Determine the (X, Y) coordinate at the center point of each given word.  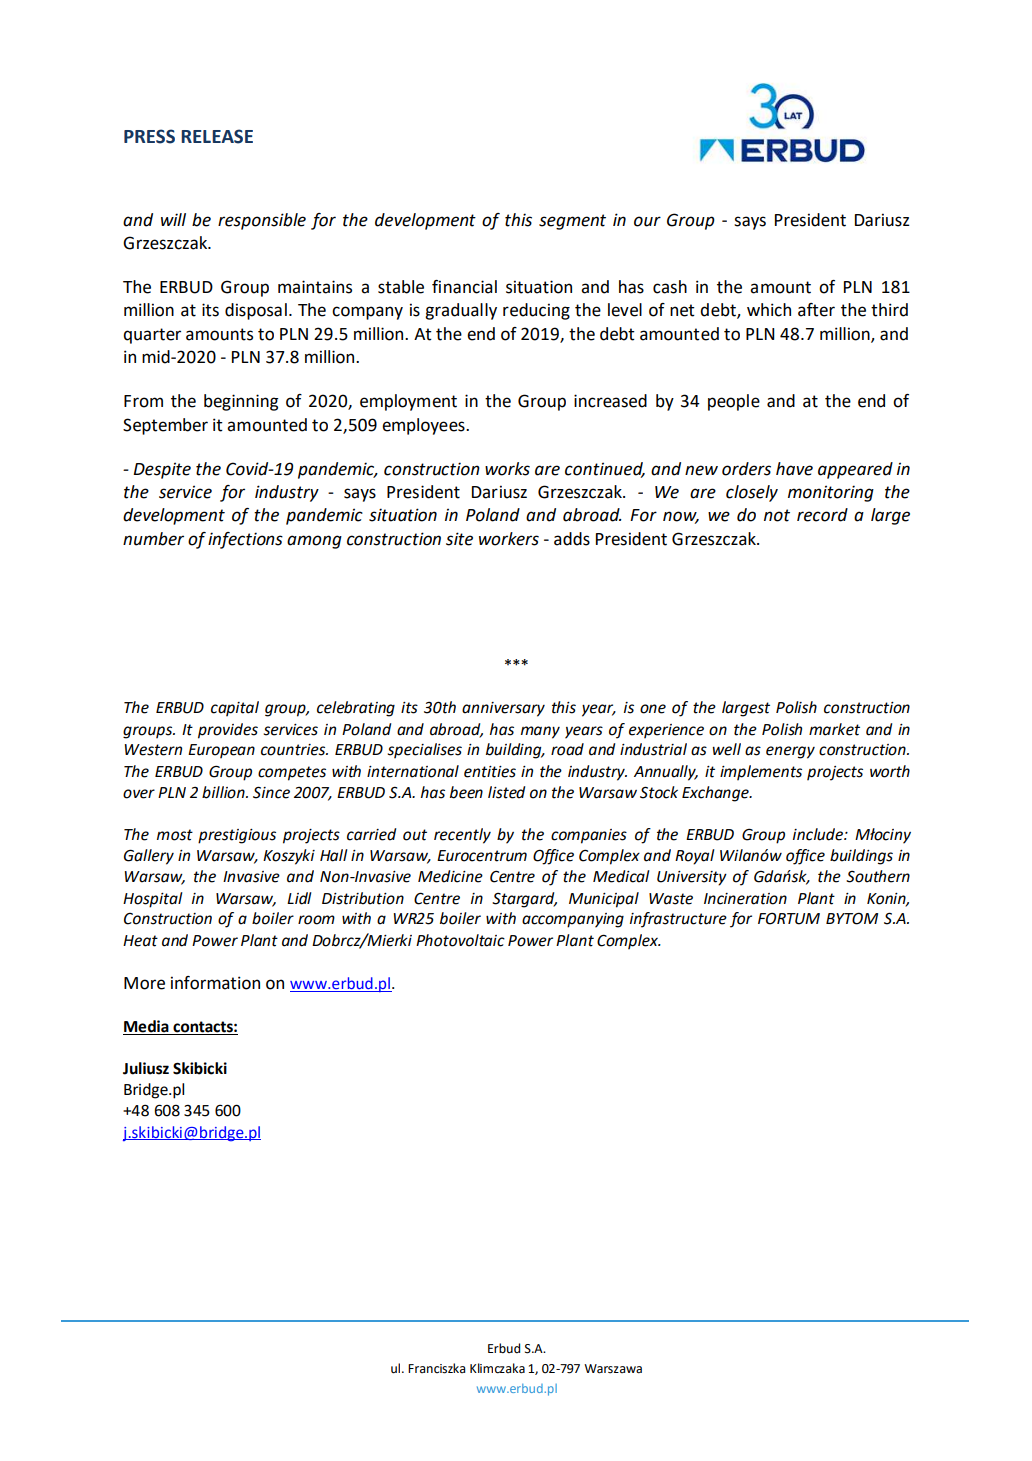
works (507, 469)
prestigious (237, 836)
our (647, 221)
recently (462, 836)
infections (245, 540)
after (816, 310)
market (834, 729)
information (215, 983)
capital (235, 709)
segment (572, 222)
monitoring (831, 493)
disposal (256, 311)
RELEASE (217, 136)
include (819, 834)
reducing (536, 311)
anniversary (503, 709)
